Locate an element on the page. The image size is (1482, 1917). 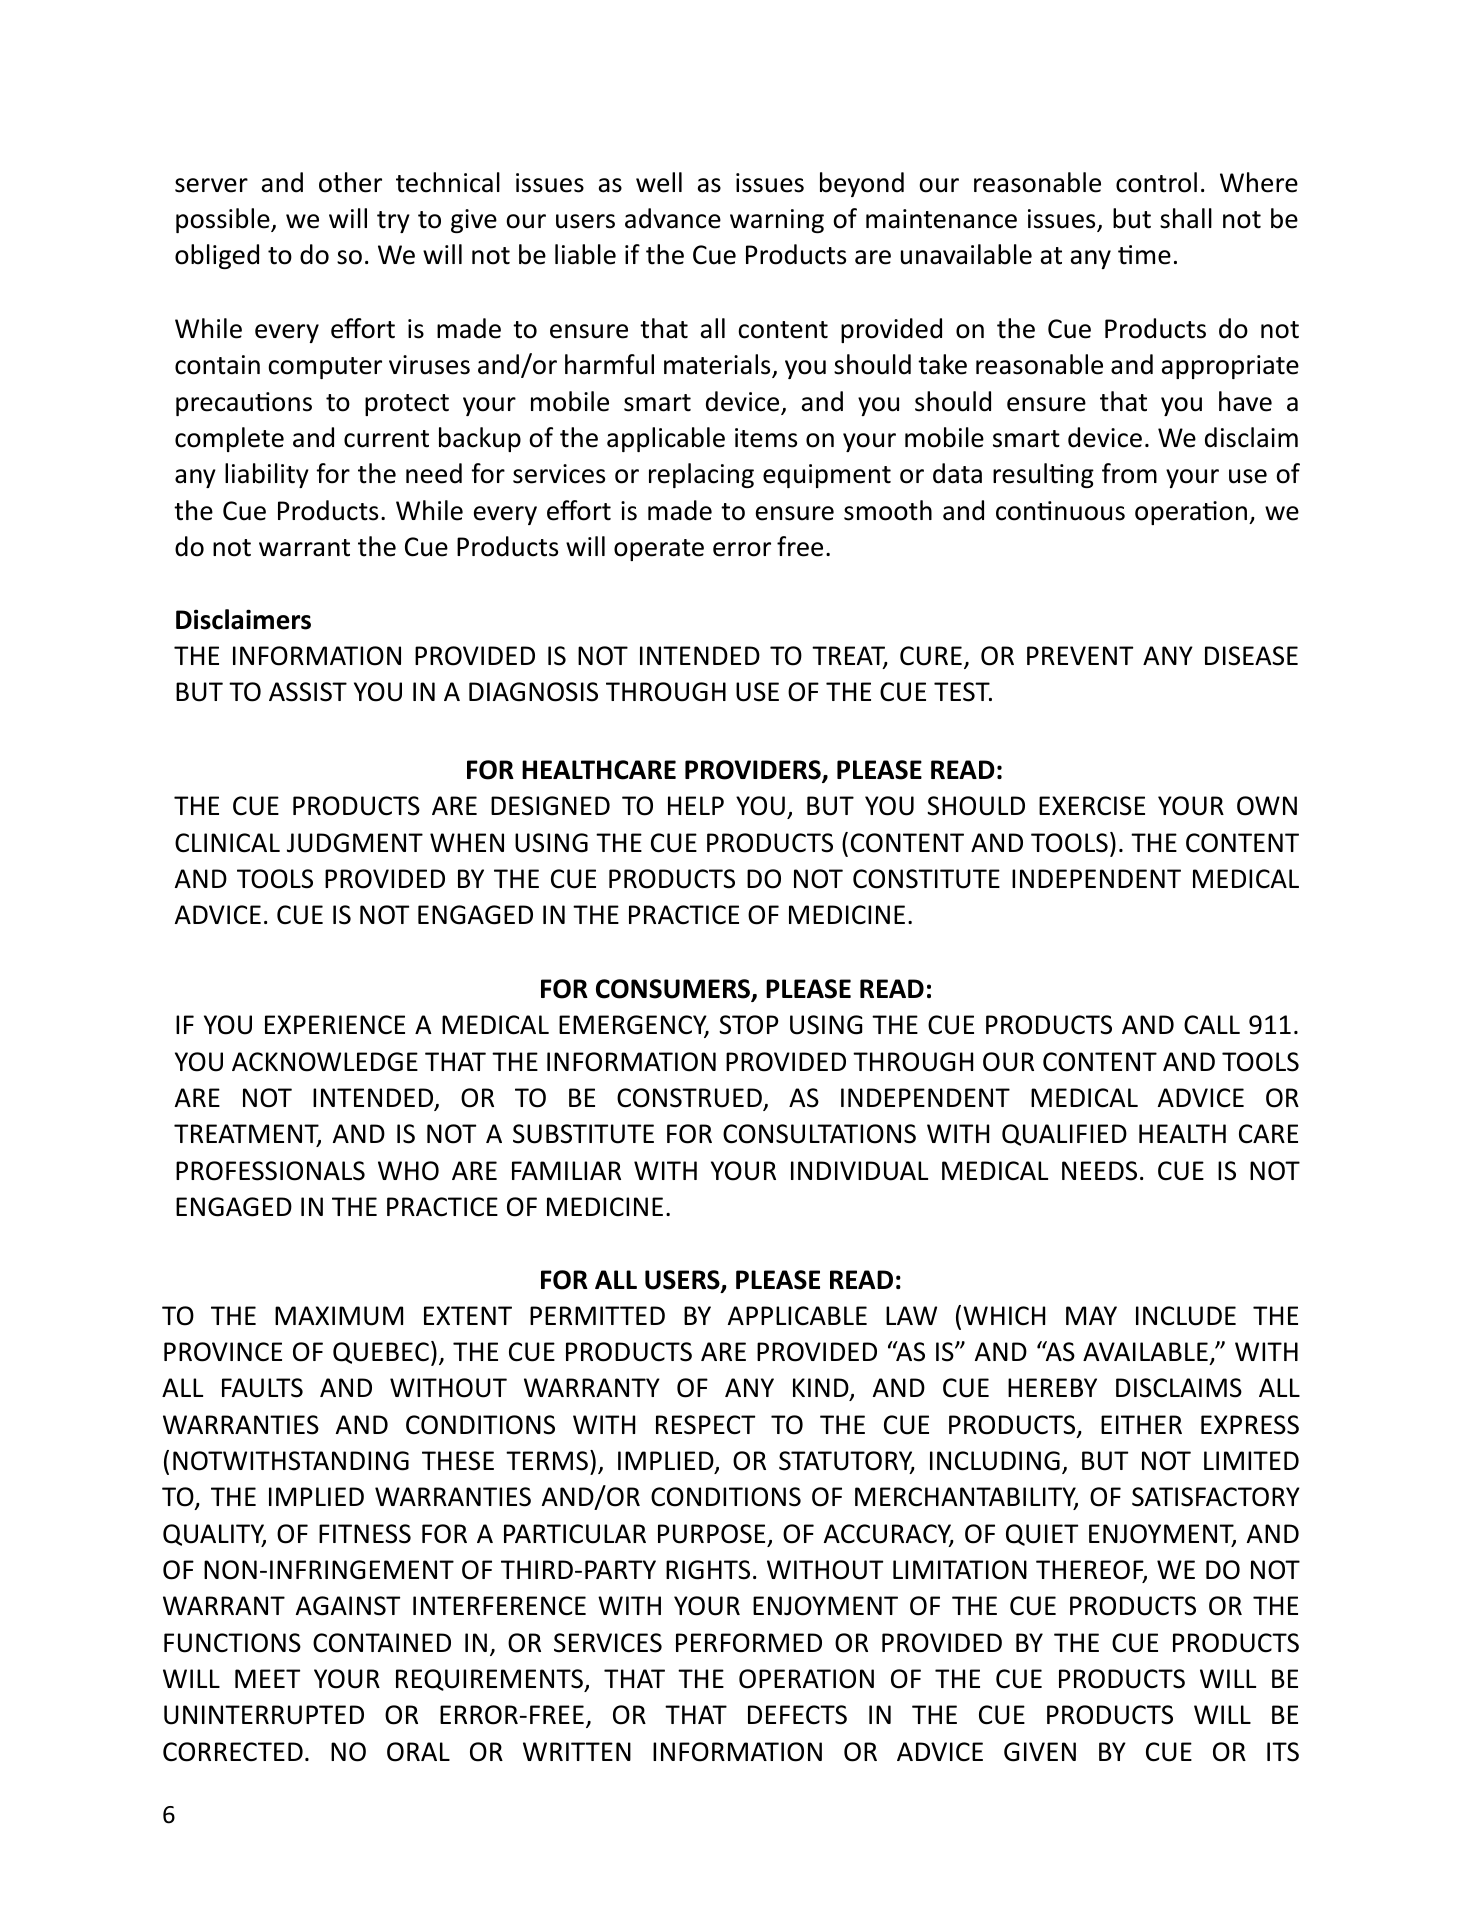
UNINTERRUPTED is located at coordinates (264, 1715).
